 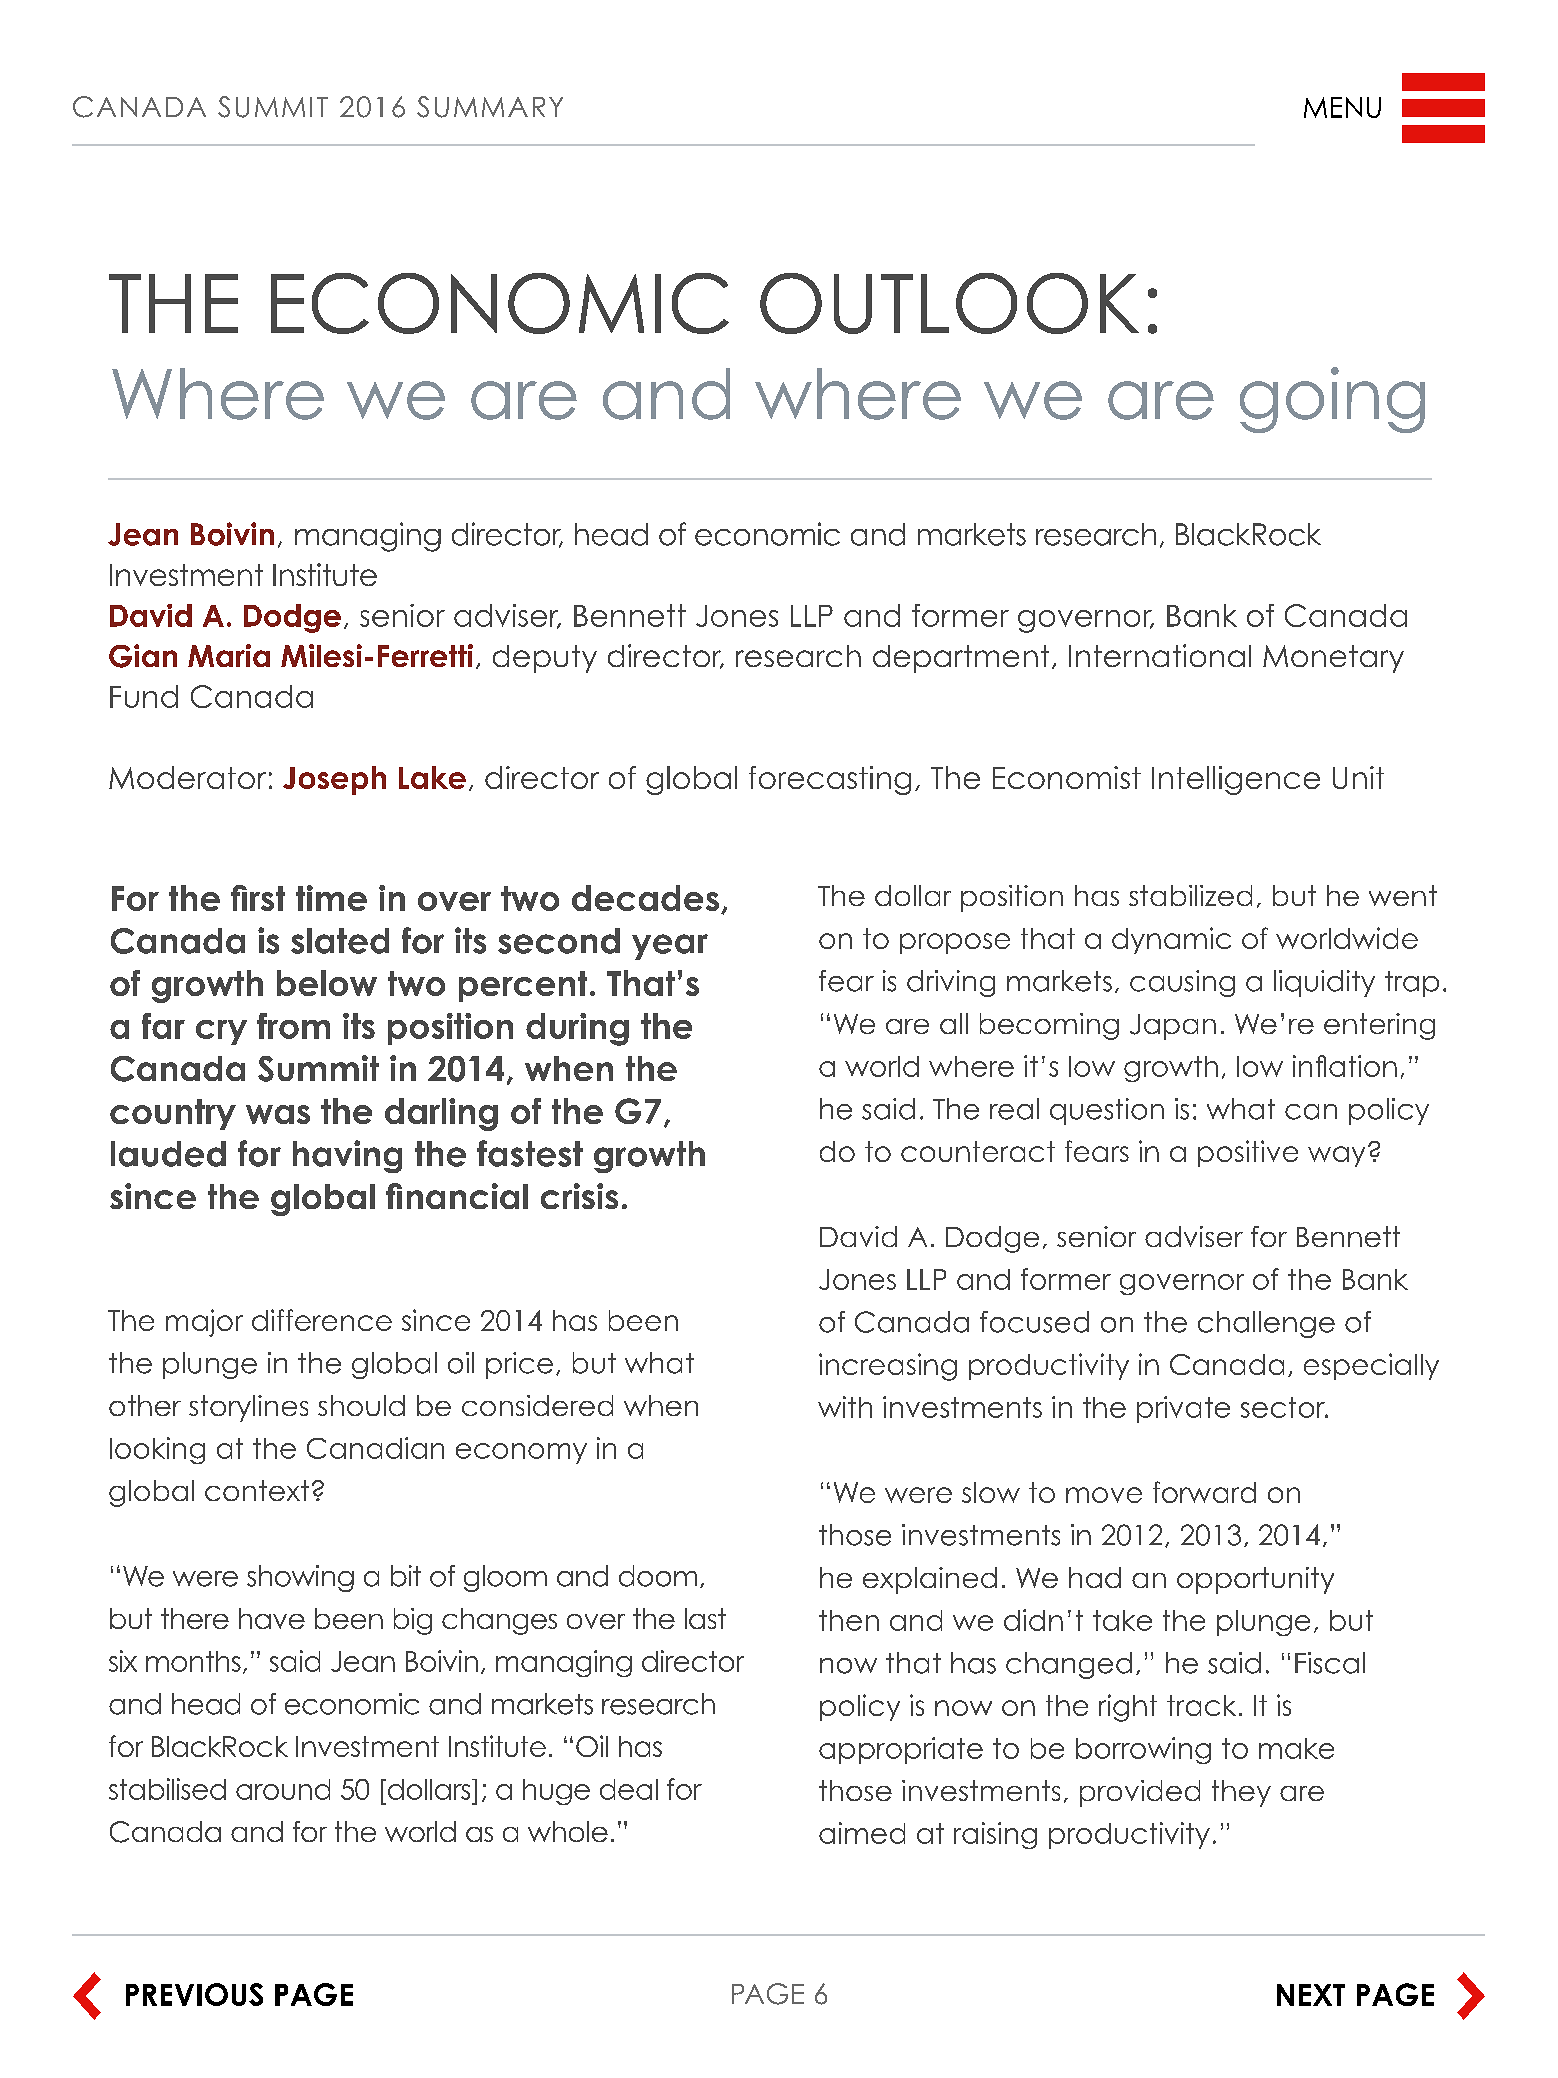 I want to click on forward, so click(x=1204, y=1492).
